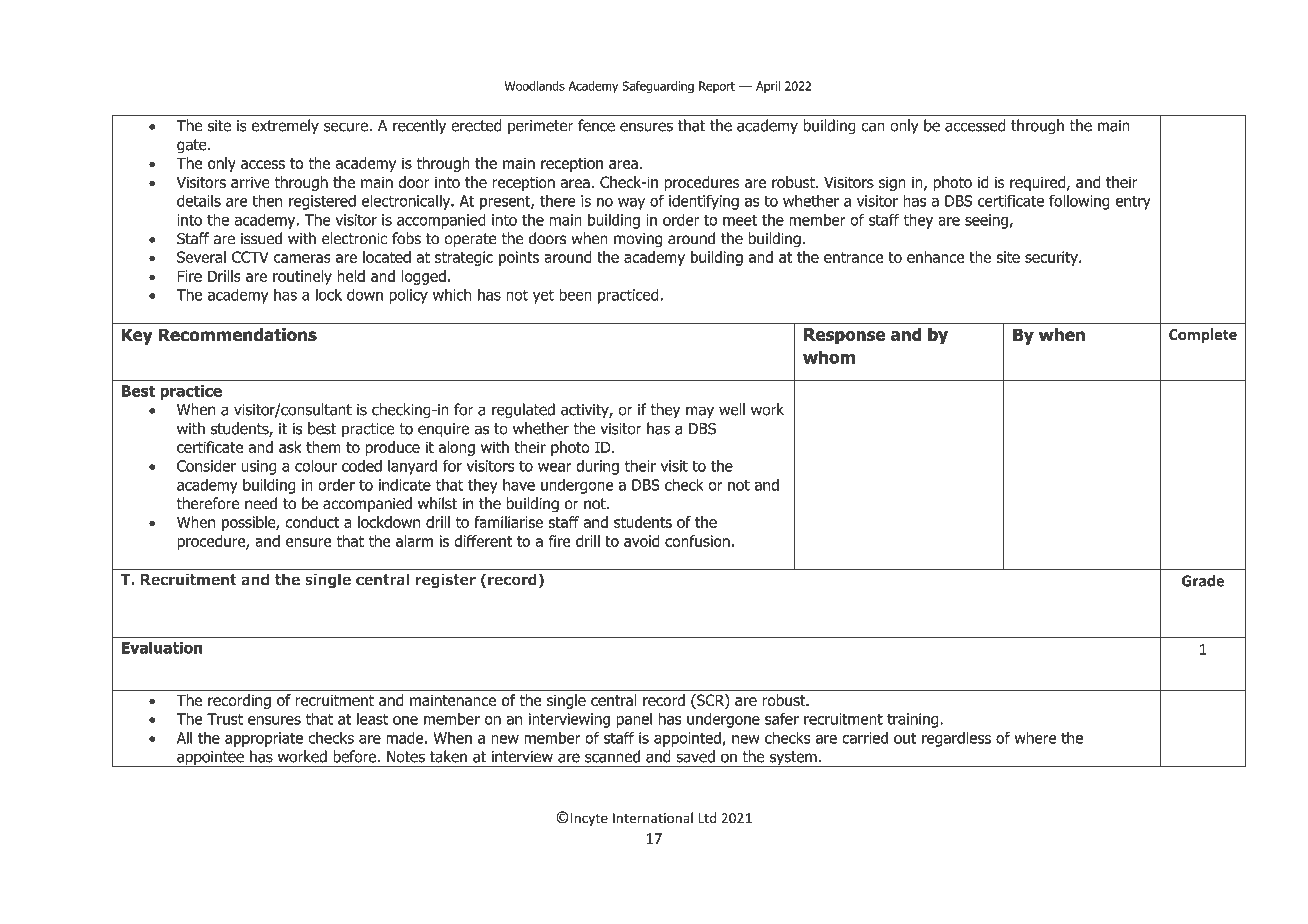 This screenshot has width=1308, height=924. Describe the element at coordinates (935, 257) in the screenshot. I see `enhance` at that location.
